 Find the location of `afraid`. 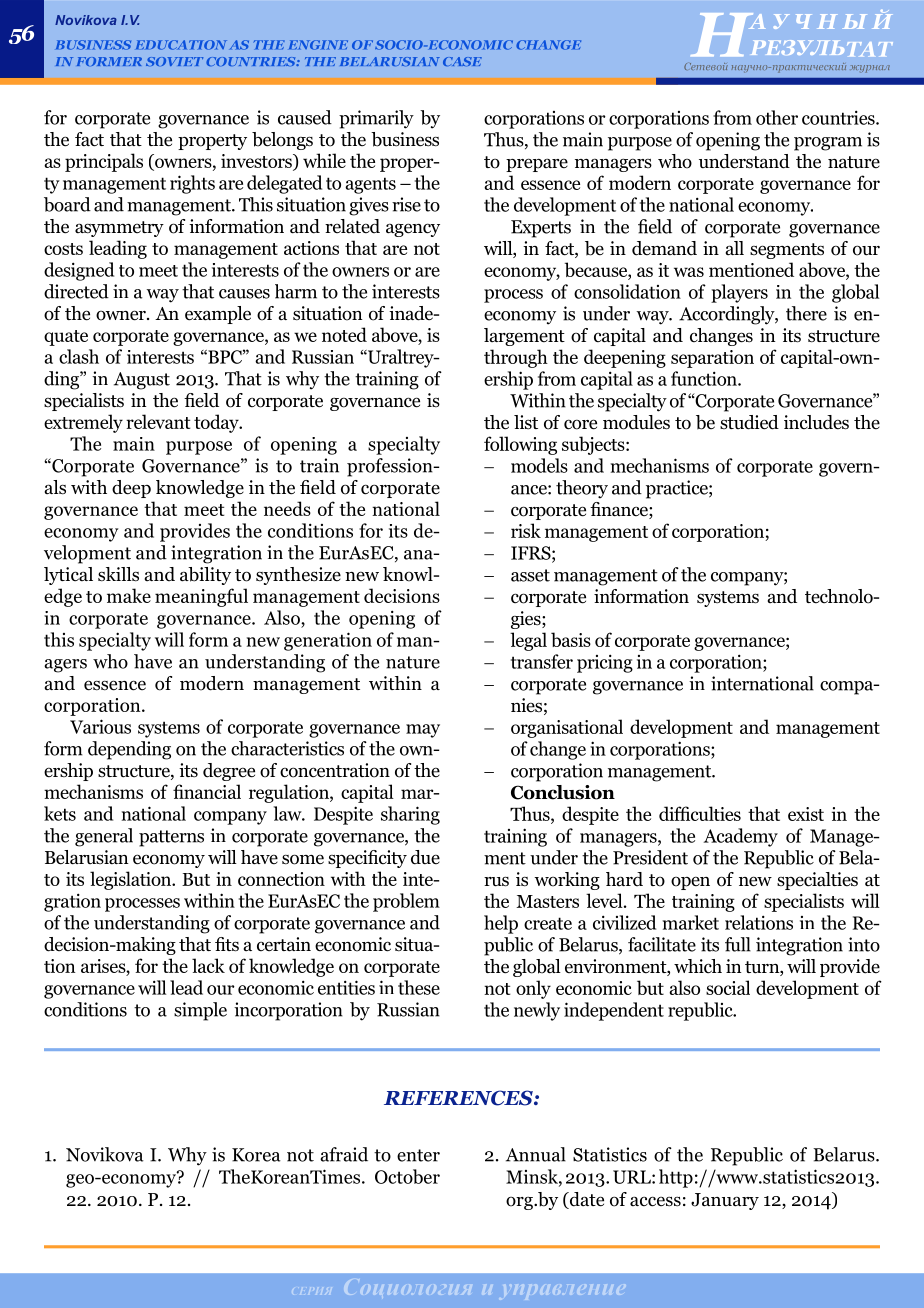

afraid is located at coordinates (344, 1154).
